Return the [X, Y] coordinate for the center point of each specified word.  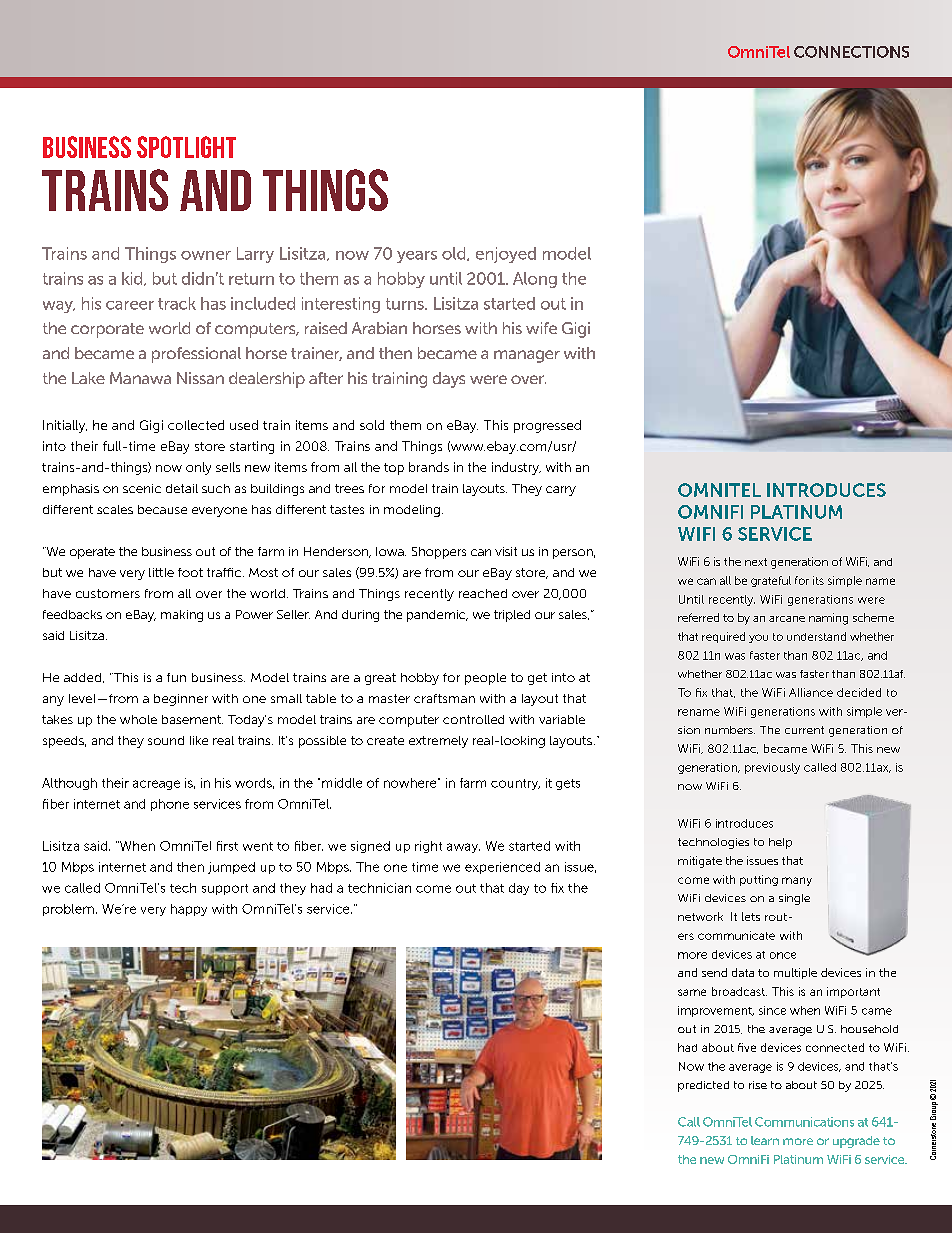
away [463, 848]
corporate [107, 330]
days [449, 380]
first [227, 846]
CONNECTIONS [851, 52]
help [780, 843]
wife [541, 328]
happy [189, 910]
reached [483, 593]
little [161, 572]
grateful [771, 581]
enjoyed [506, 255]
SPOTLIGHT [186, 147]
